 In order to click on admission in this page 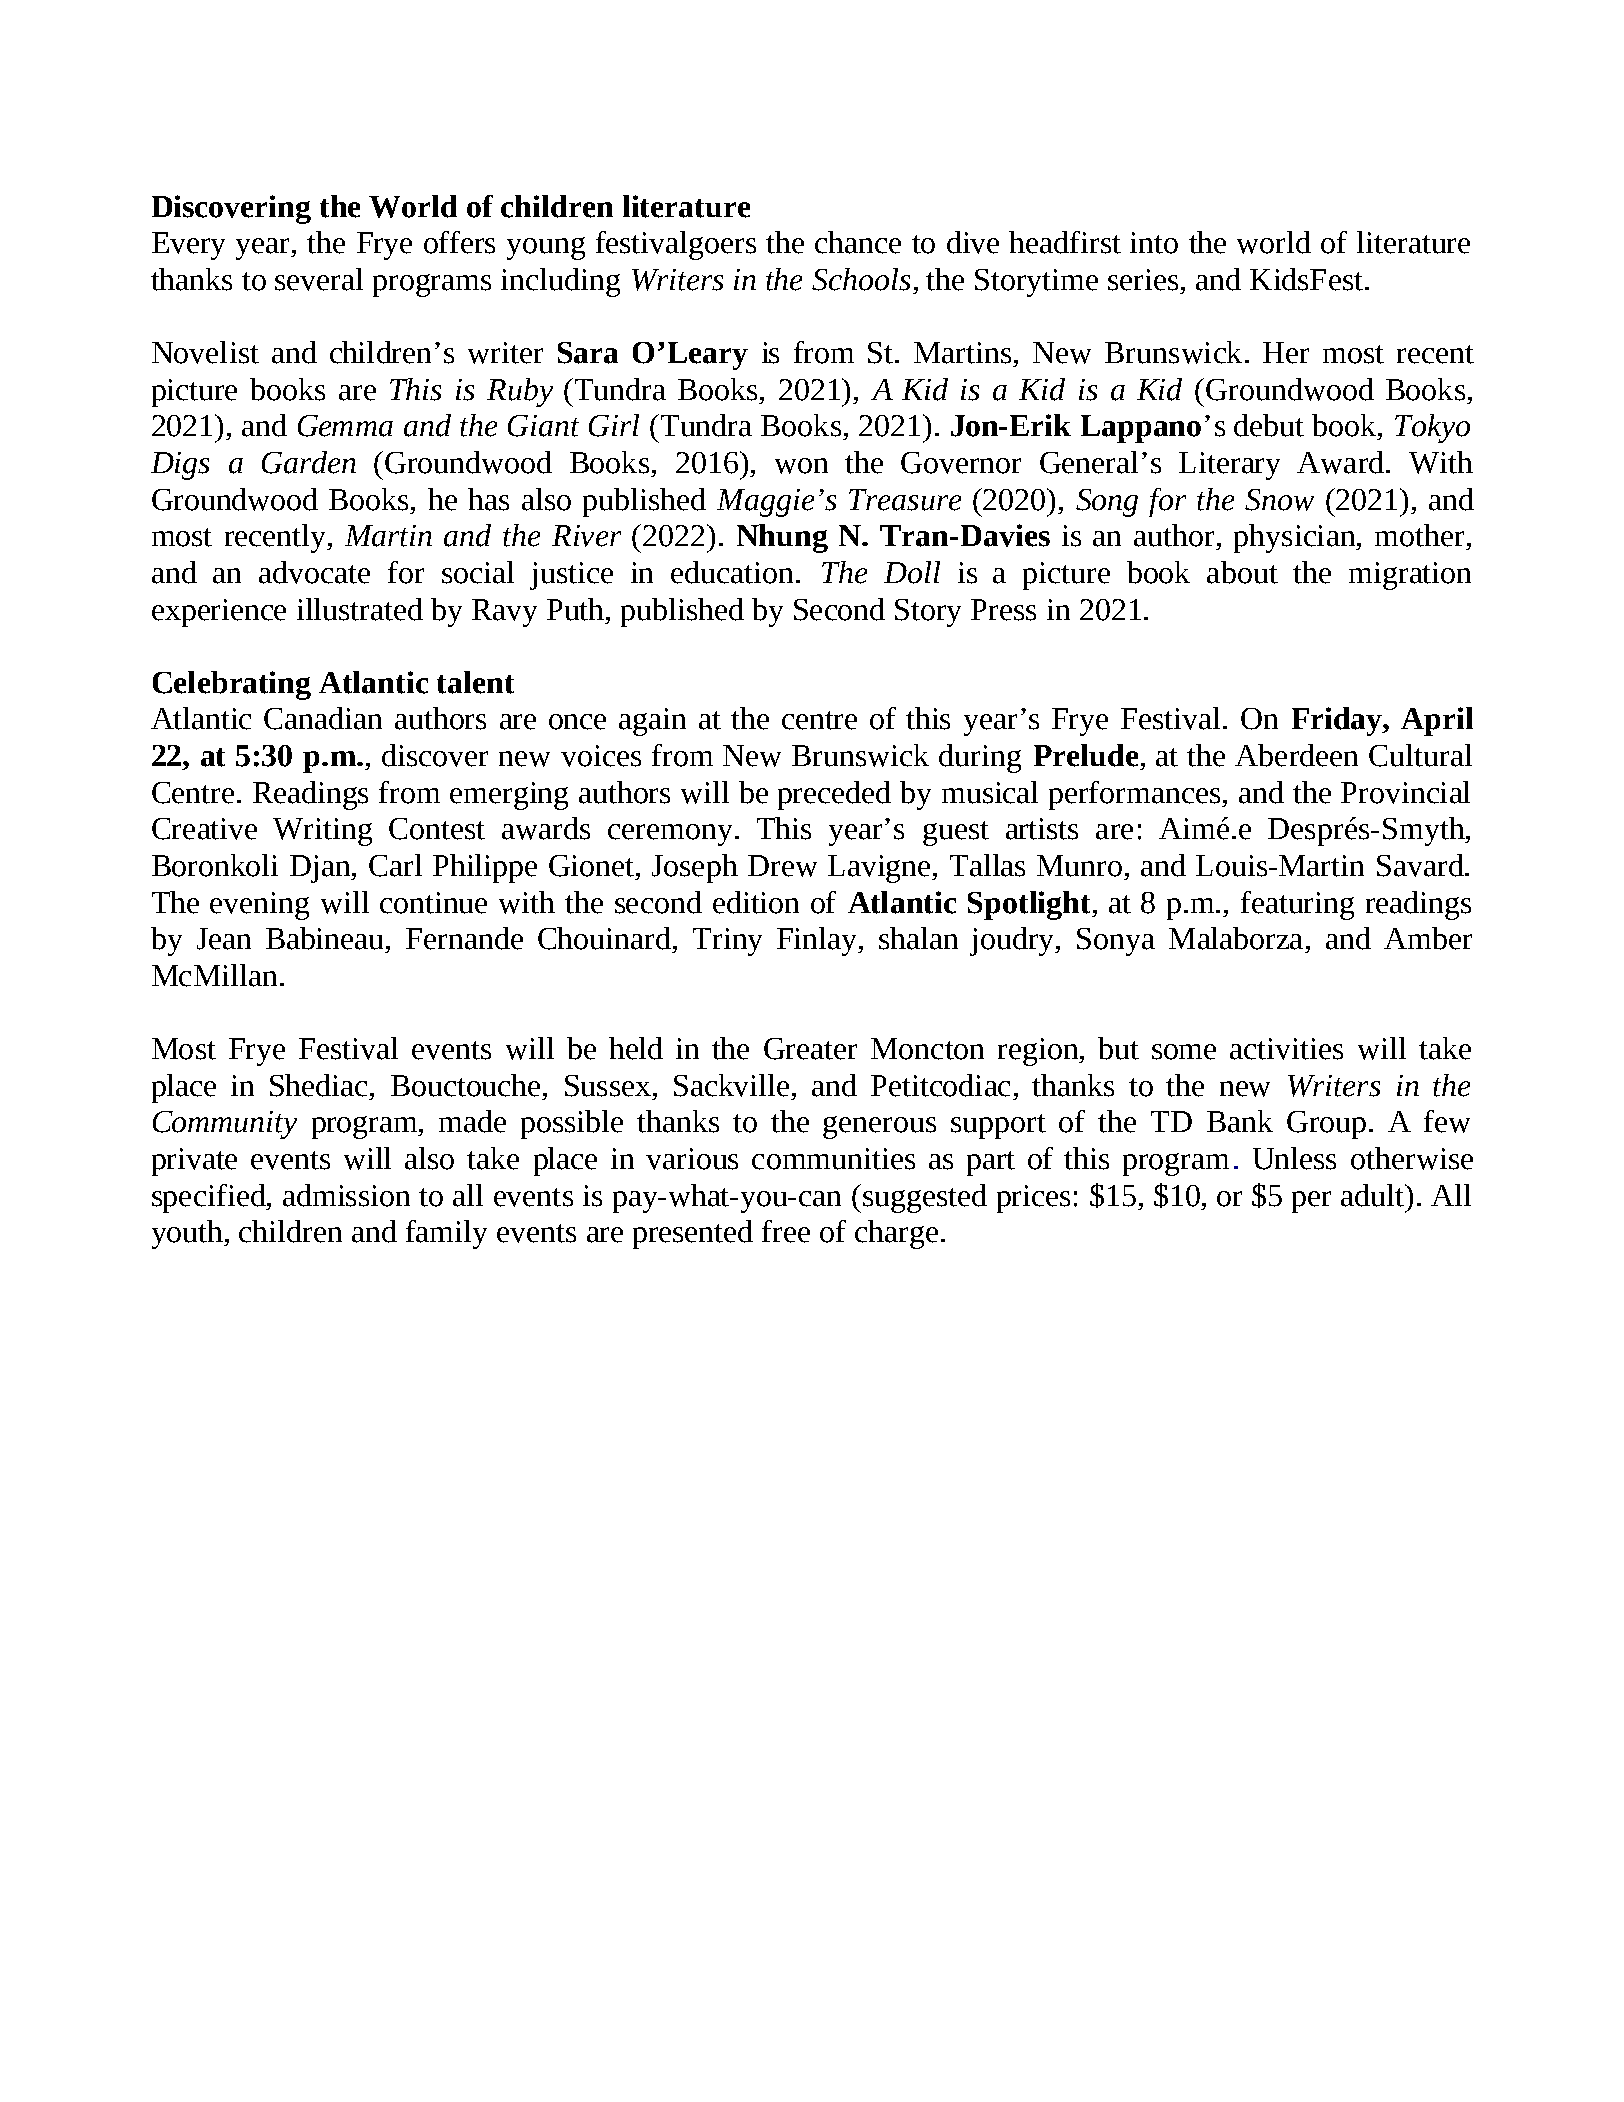, I will do `click(346, 1195)`.
